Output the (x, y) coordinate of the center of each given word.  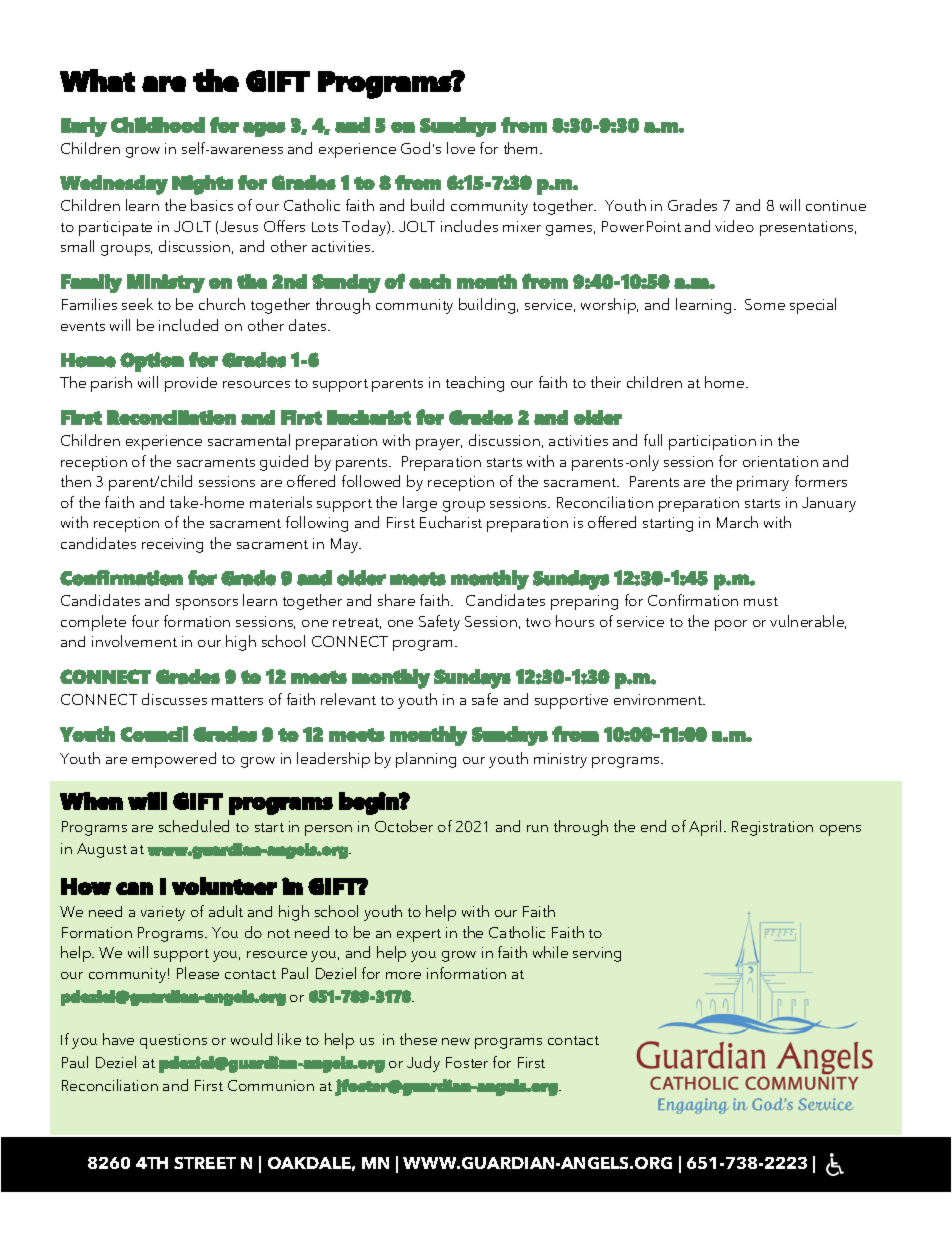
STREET (205, 1163)
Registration (772, 828)
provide (191, 384)
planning (426, 760)
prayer (439, 444)
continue (836, 205)
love (461, 148)
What (97, 80)
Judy (423, 1064)
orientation (780, 461)
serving (597, 954)
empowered (174, 760)
